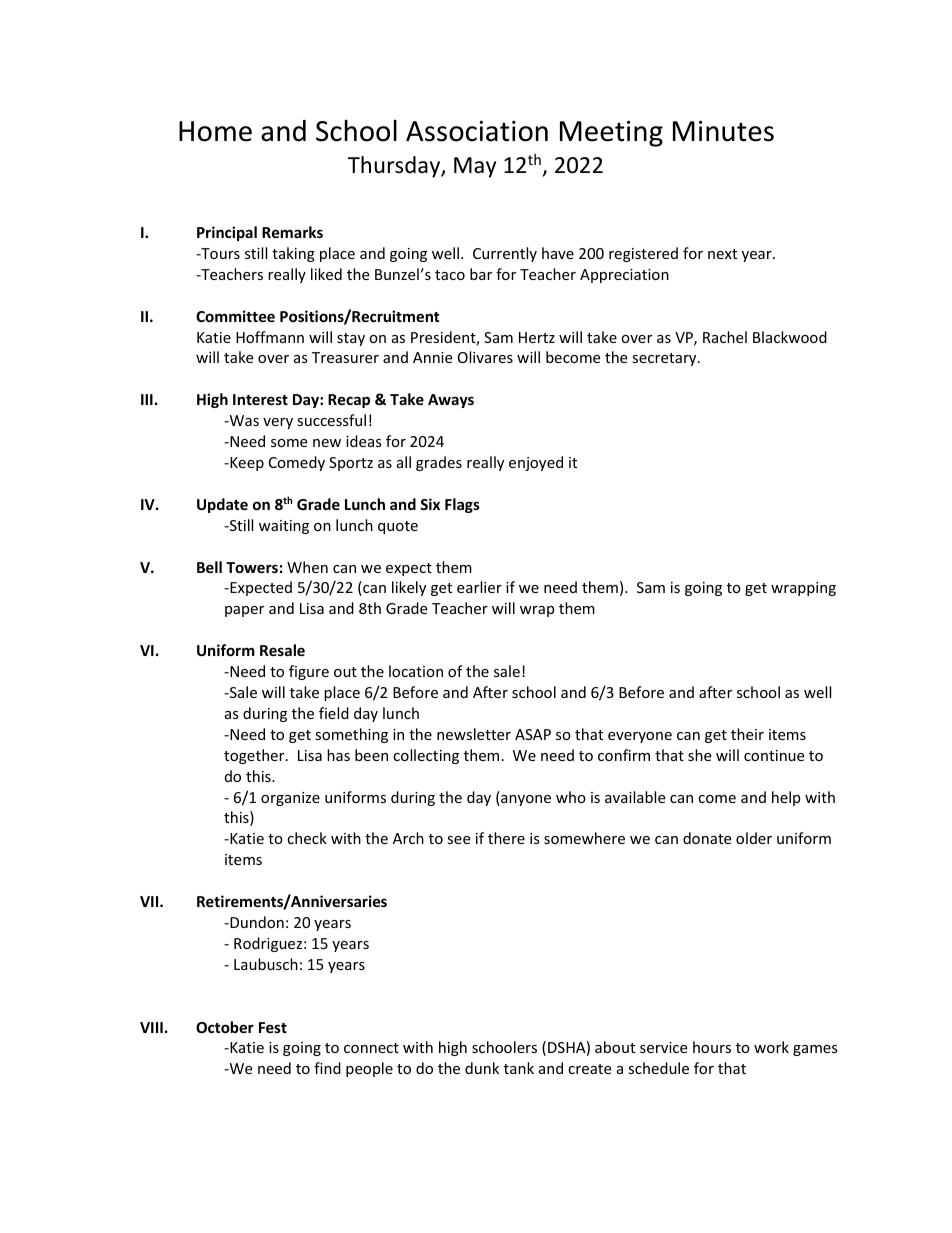  I want to click on their, so click(747, 734).
